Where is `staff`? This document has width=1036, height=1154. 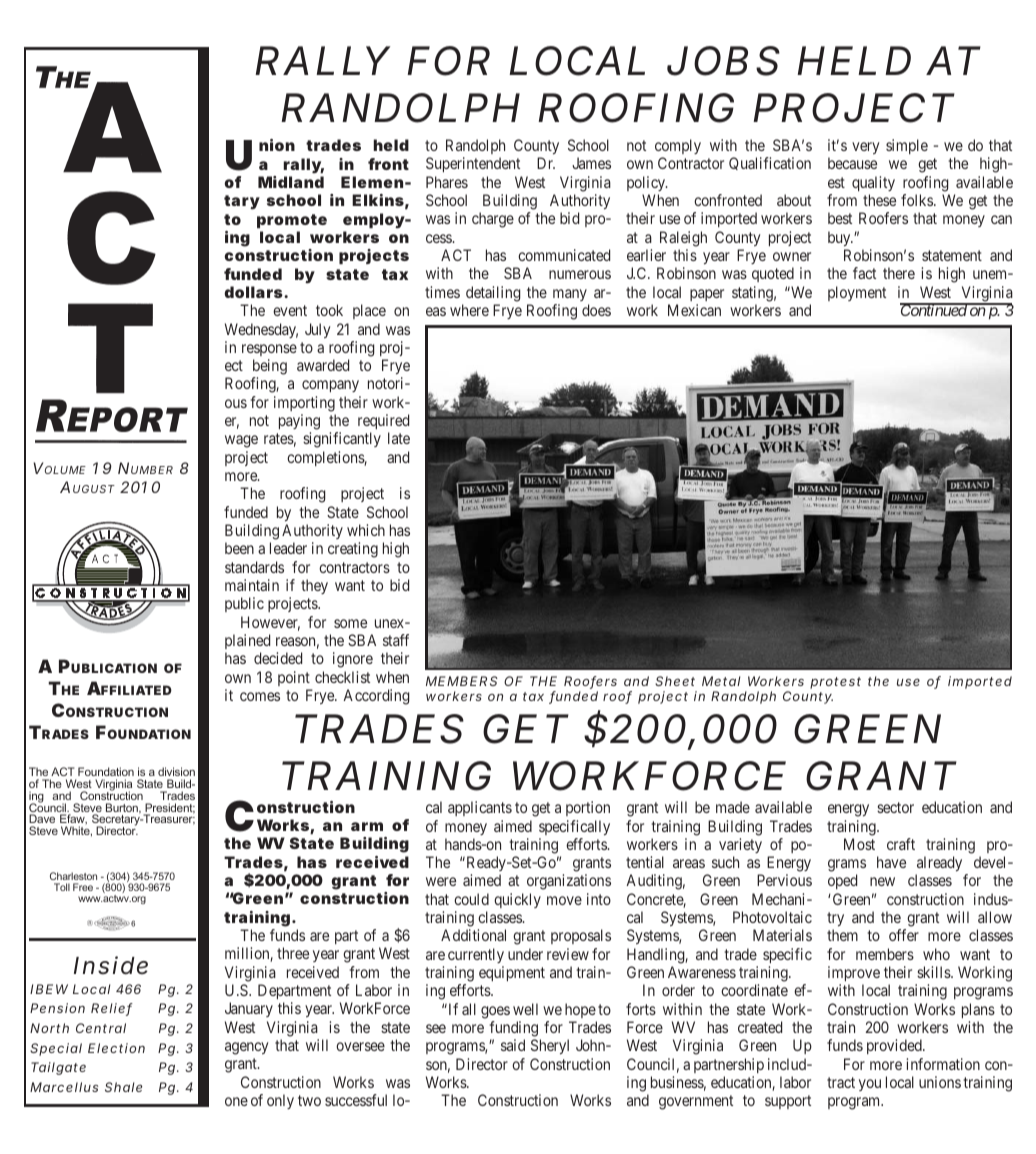 staff is located at coordinates (396, 640).
